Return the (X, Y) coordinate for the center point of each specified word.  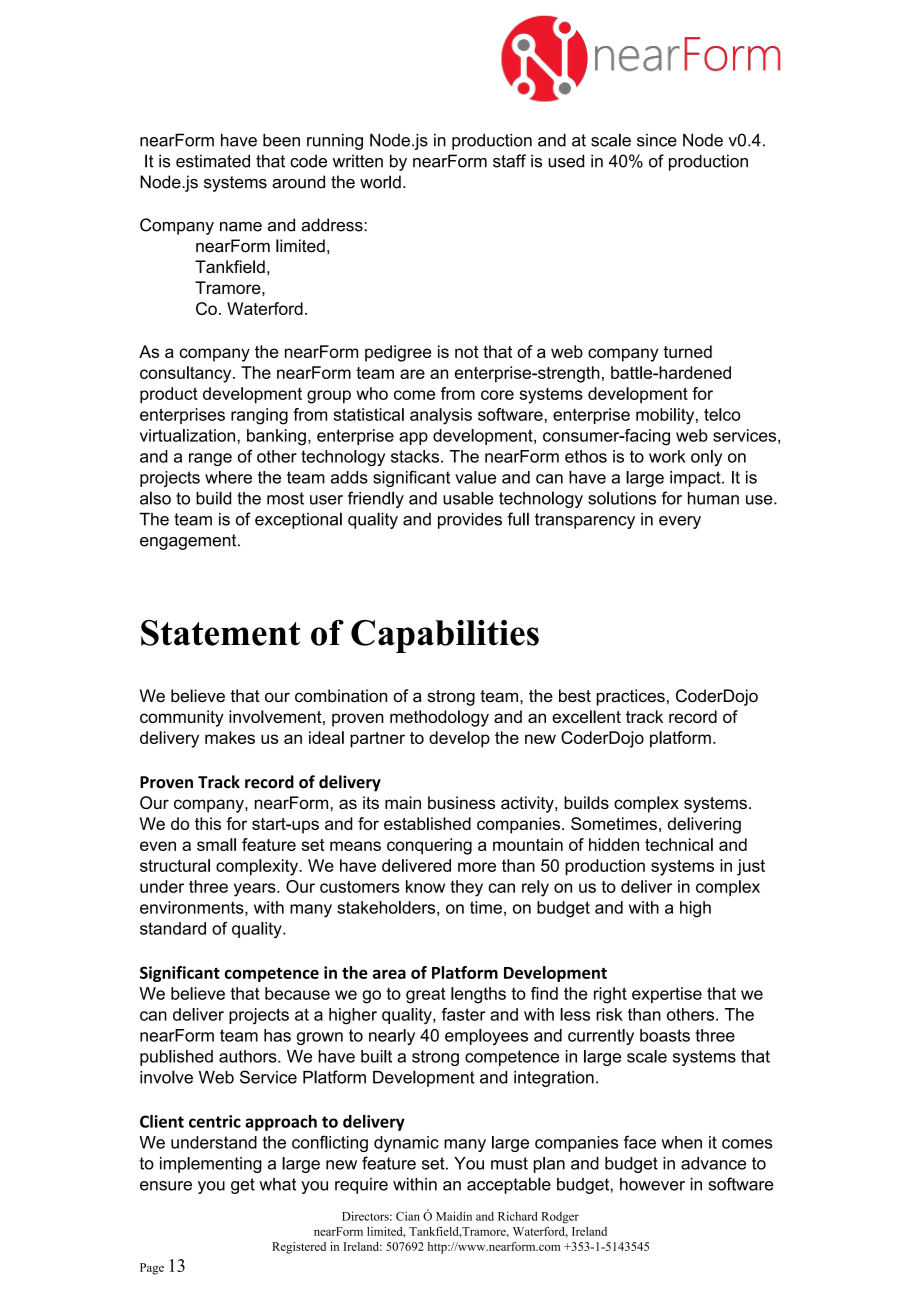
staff (509, 161)
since (657, 140)
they (466, 888)
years (256, 890)
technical (679, 844)
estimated (213, 161)
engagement (189, 542)
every (680, 522)
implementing (211, 1165)
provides (470, 520)
